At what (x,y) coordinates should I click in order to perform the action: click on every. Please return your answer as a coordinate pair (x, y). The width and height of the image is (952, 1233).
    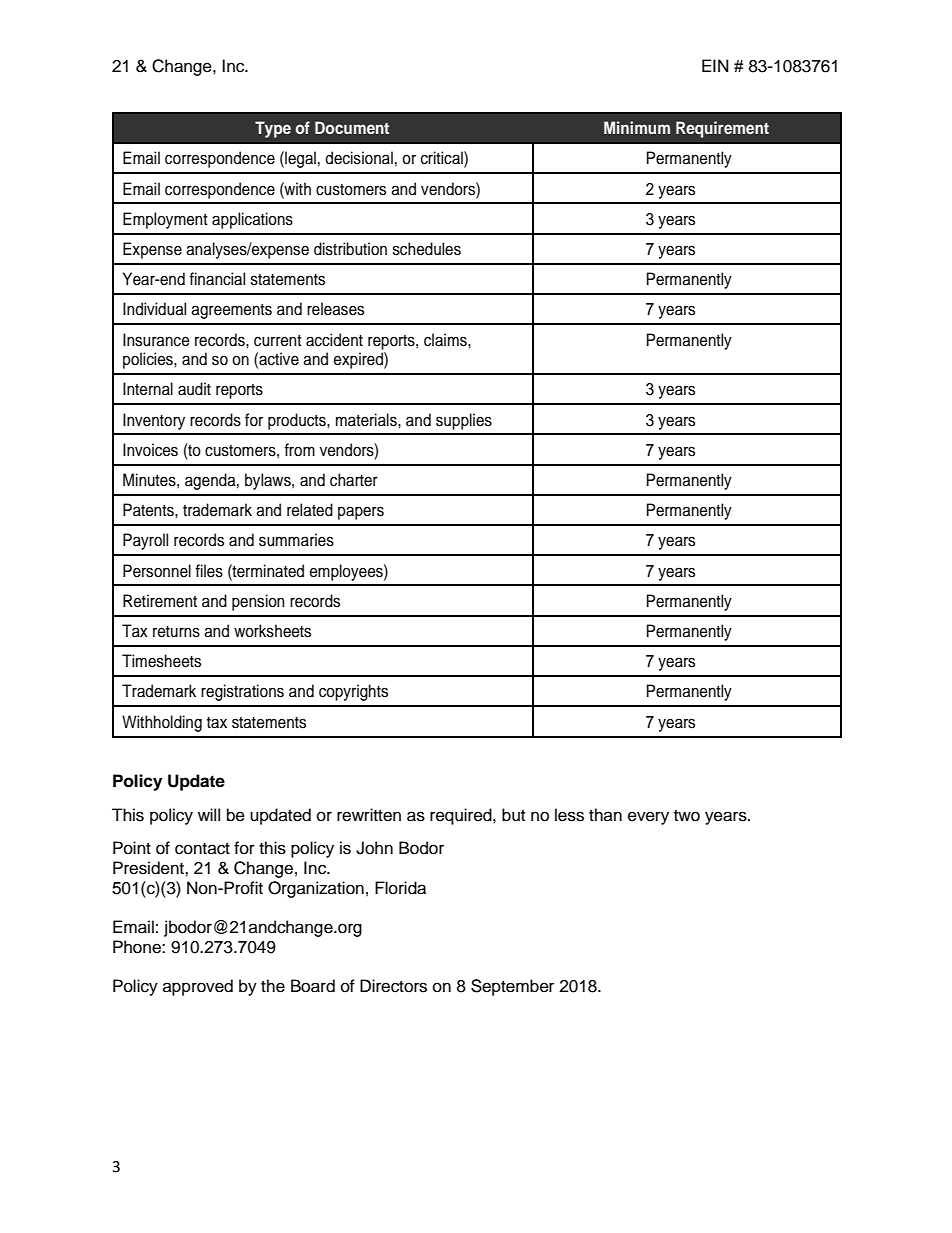
    Looking at the image, I should click on (648, 818).
